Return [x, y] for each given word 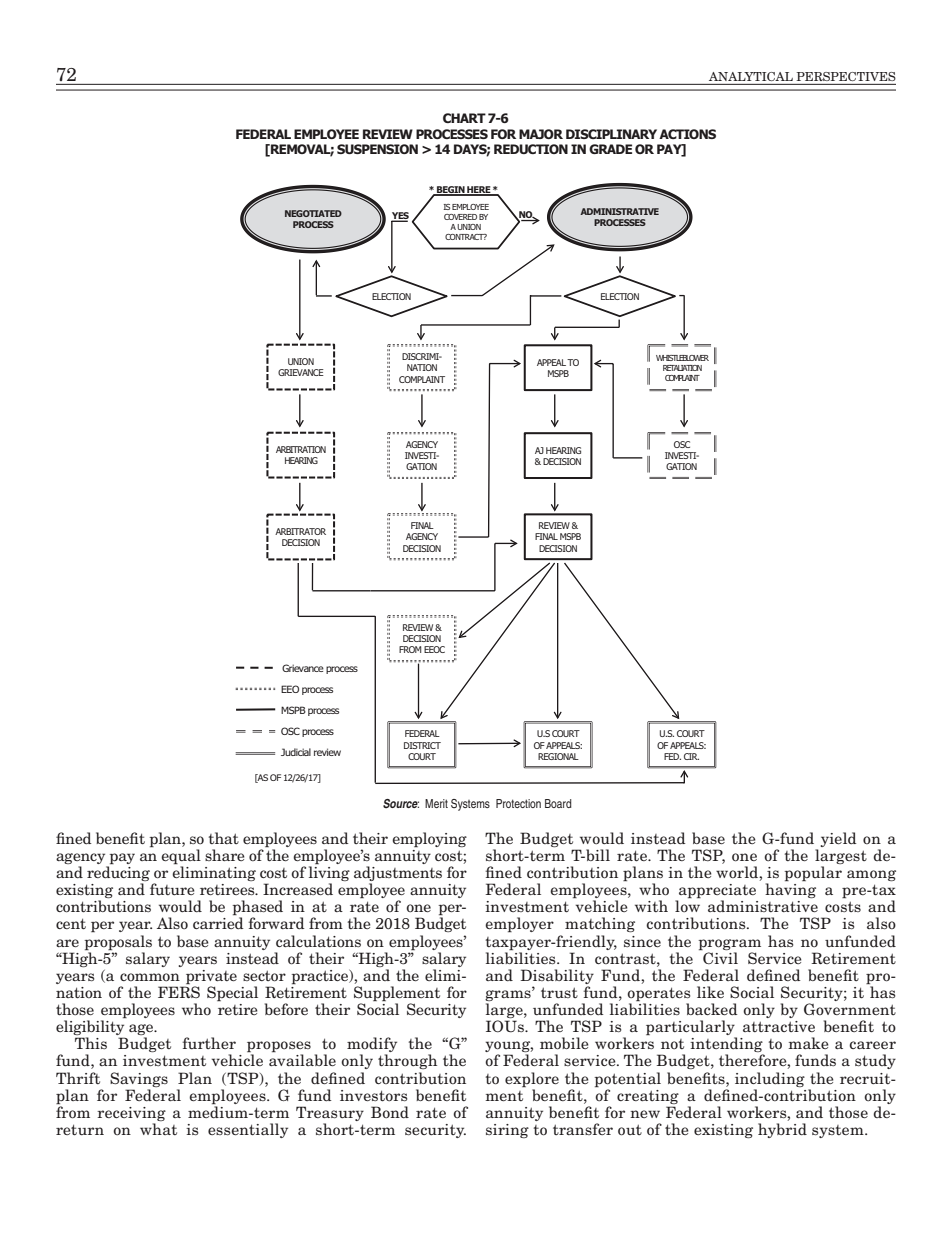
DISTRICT [422, 745]
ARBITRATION [301, 449]
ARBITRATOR [300, 531]
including [770, 1079]
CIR [691, 756]
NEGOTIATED [313, 213]
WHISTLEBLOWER [682, 358]
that [223, 838]
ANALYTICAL [751, 76]
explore [532, 1080]
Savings [139, 1079]
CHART [464, 118]
